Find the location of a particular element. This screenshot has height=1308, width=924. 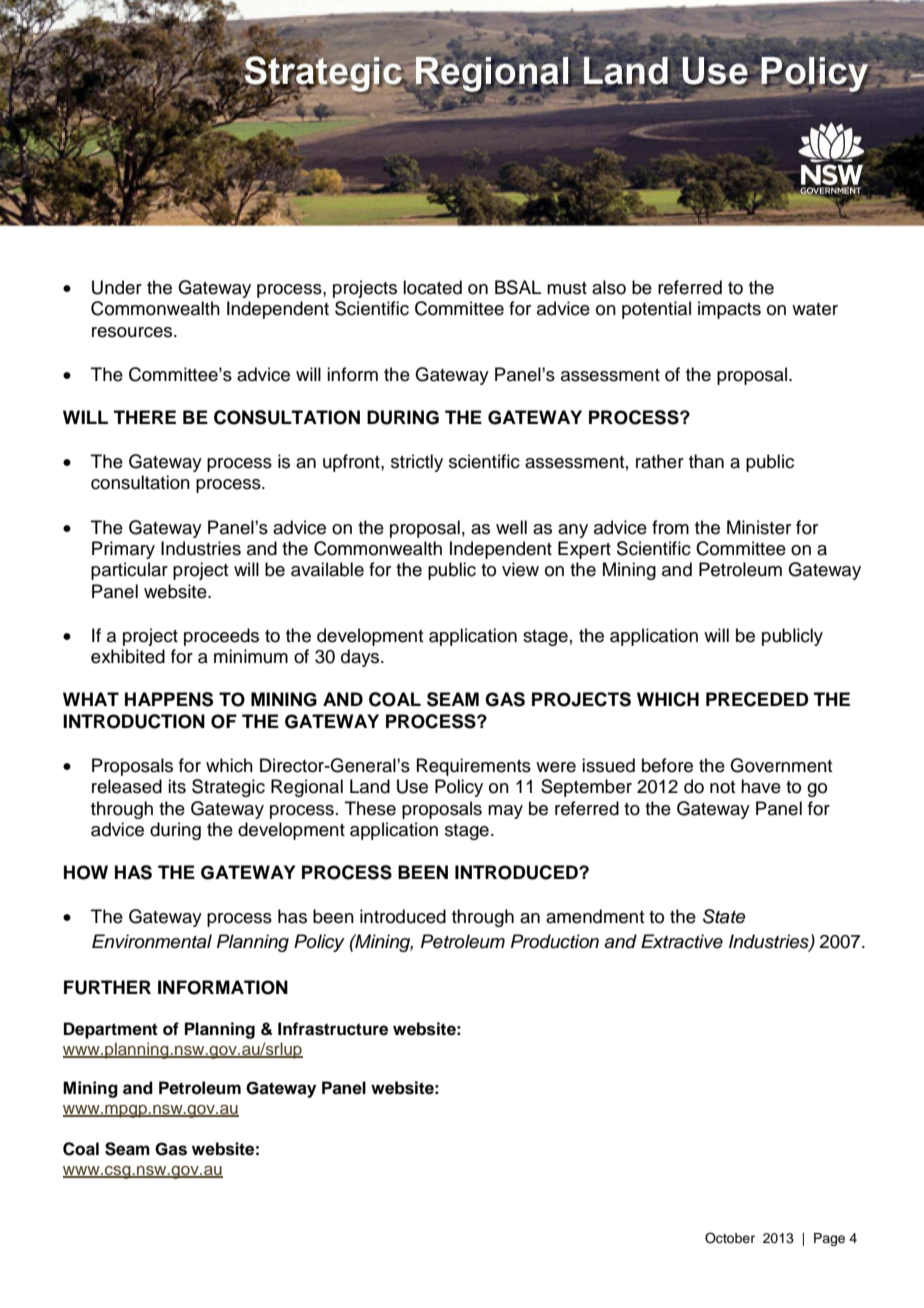

Requirements is located at coordinates (474, 767).
